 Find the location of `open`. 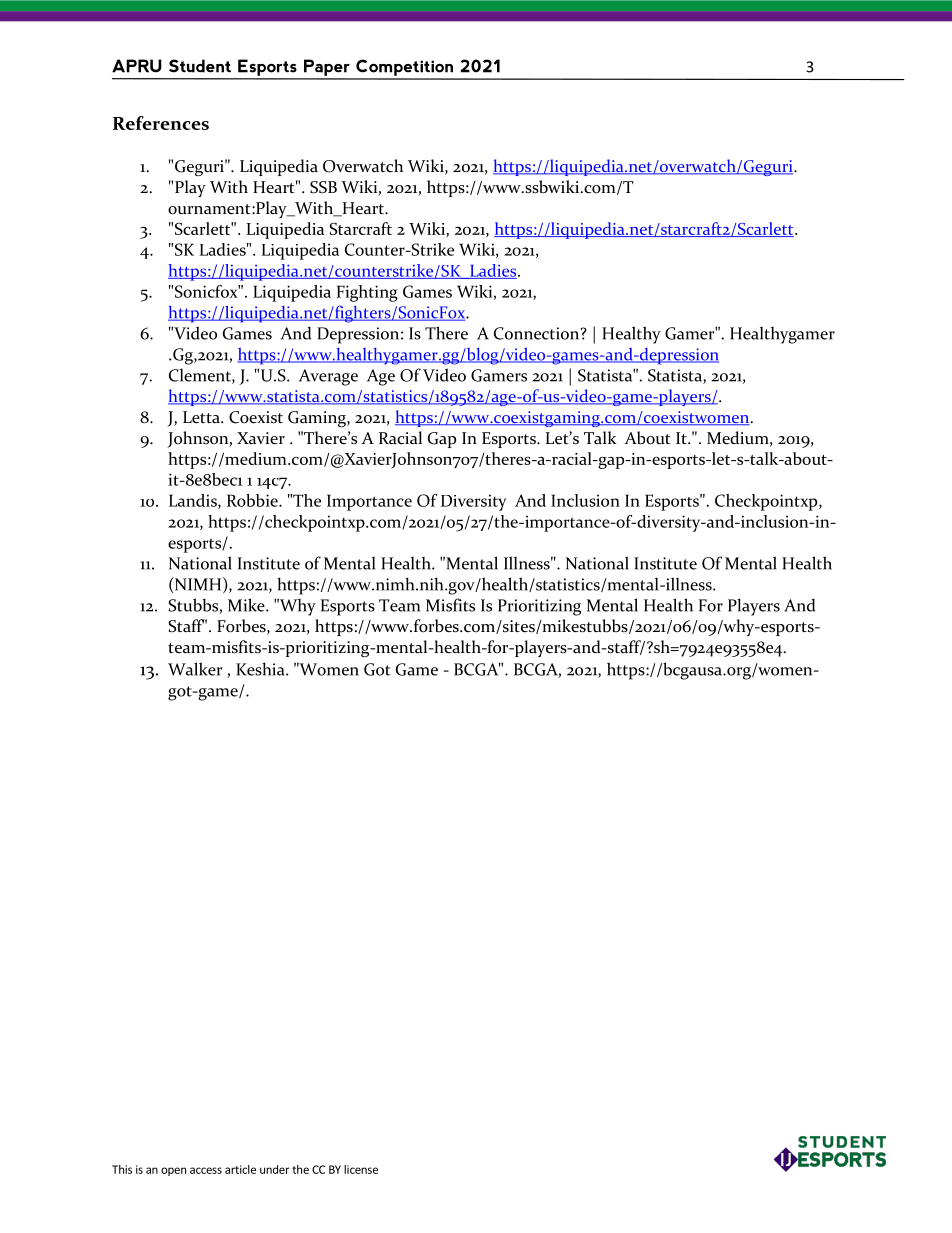

open is located at coordinates (173, 1171).
